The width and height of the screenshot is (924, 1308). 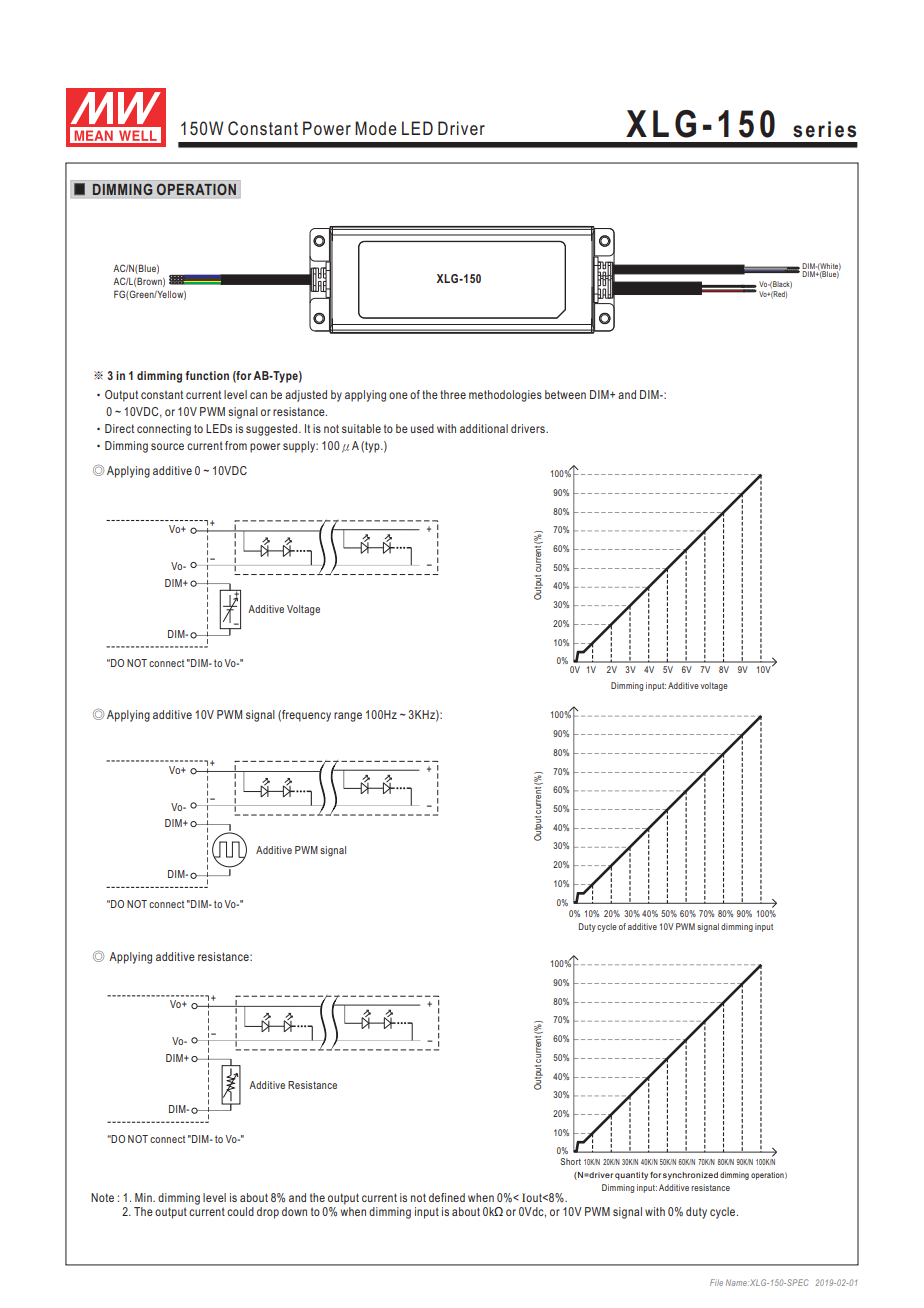 What do you see at coordinates (447, 1197) in the screenshot?
I see `defined` at bounding box center [447, 1197].
